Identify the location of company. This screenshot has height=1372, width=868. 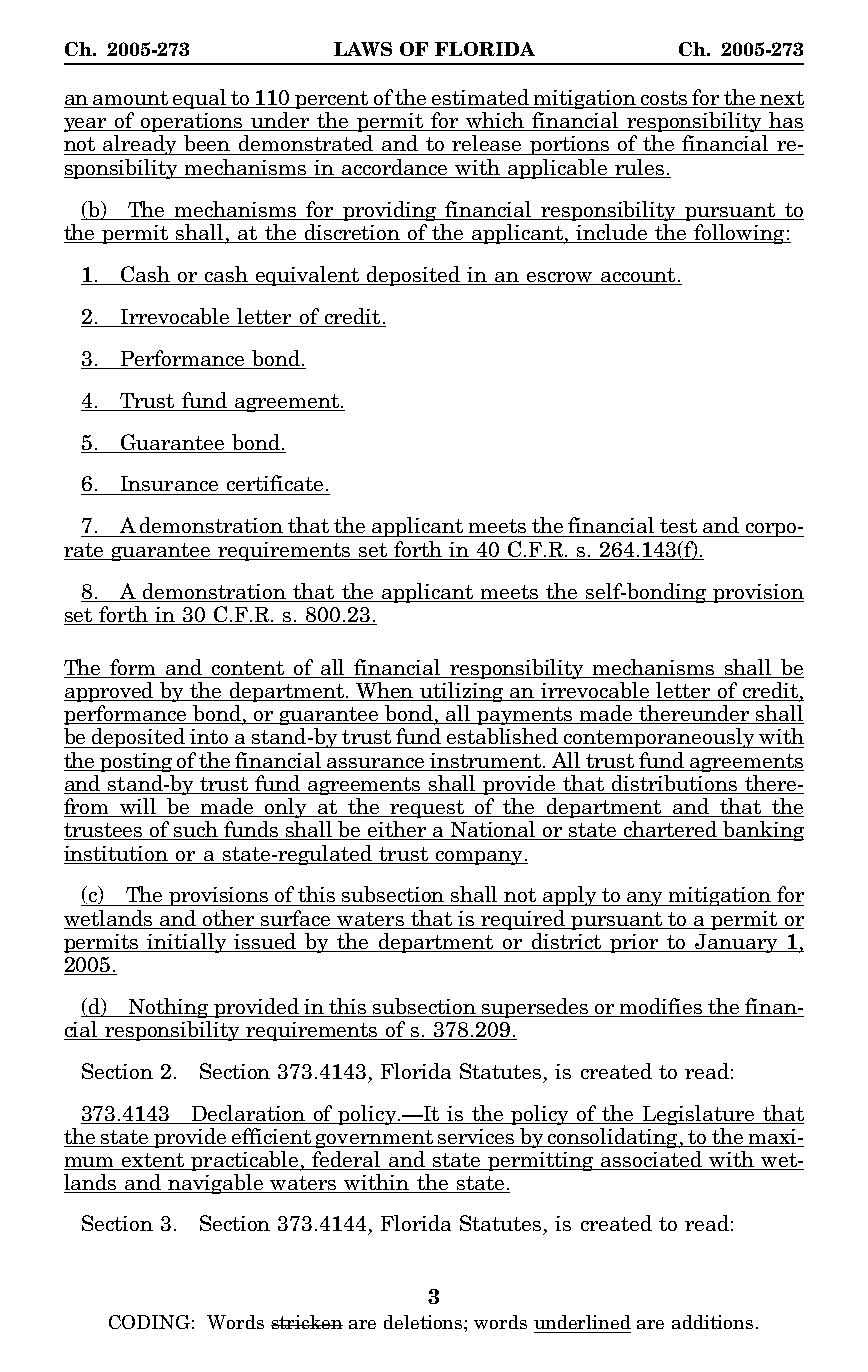
(479, 858).
